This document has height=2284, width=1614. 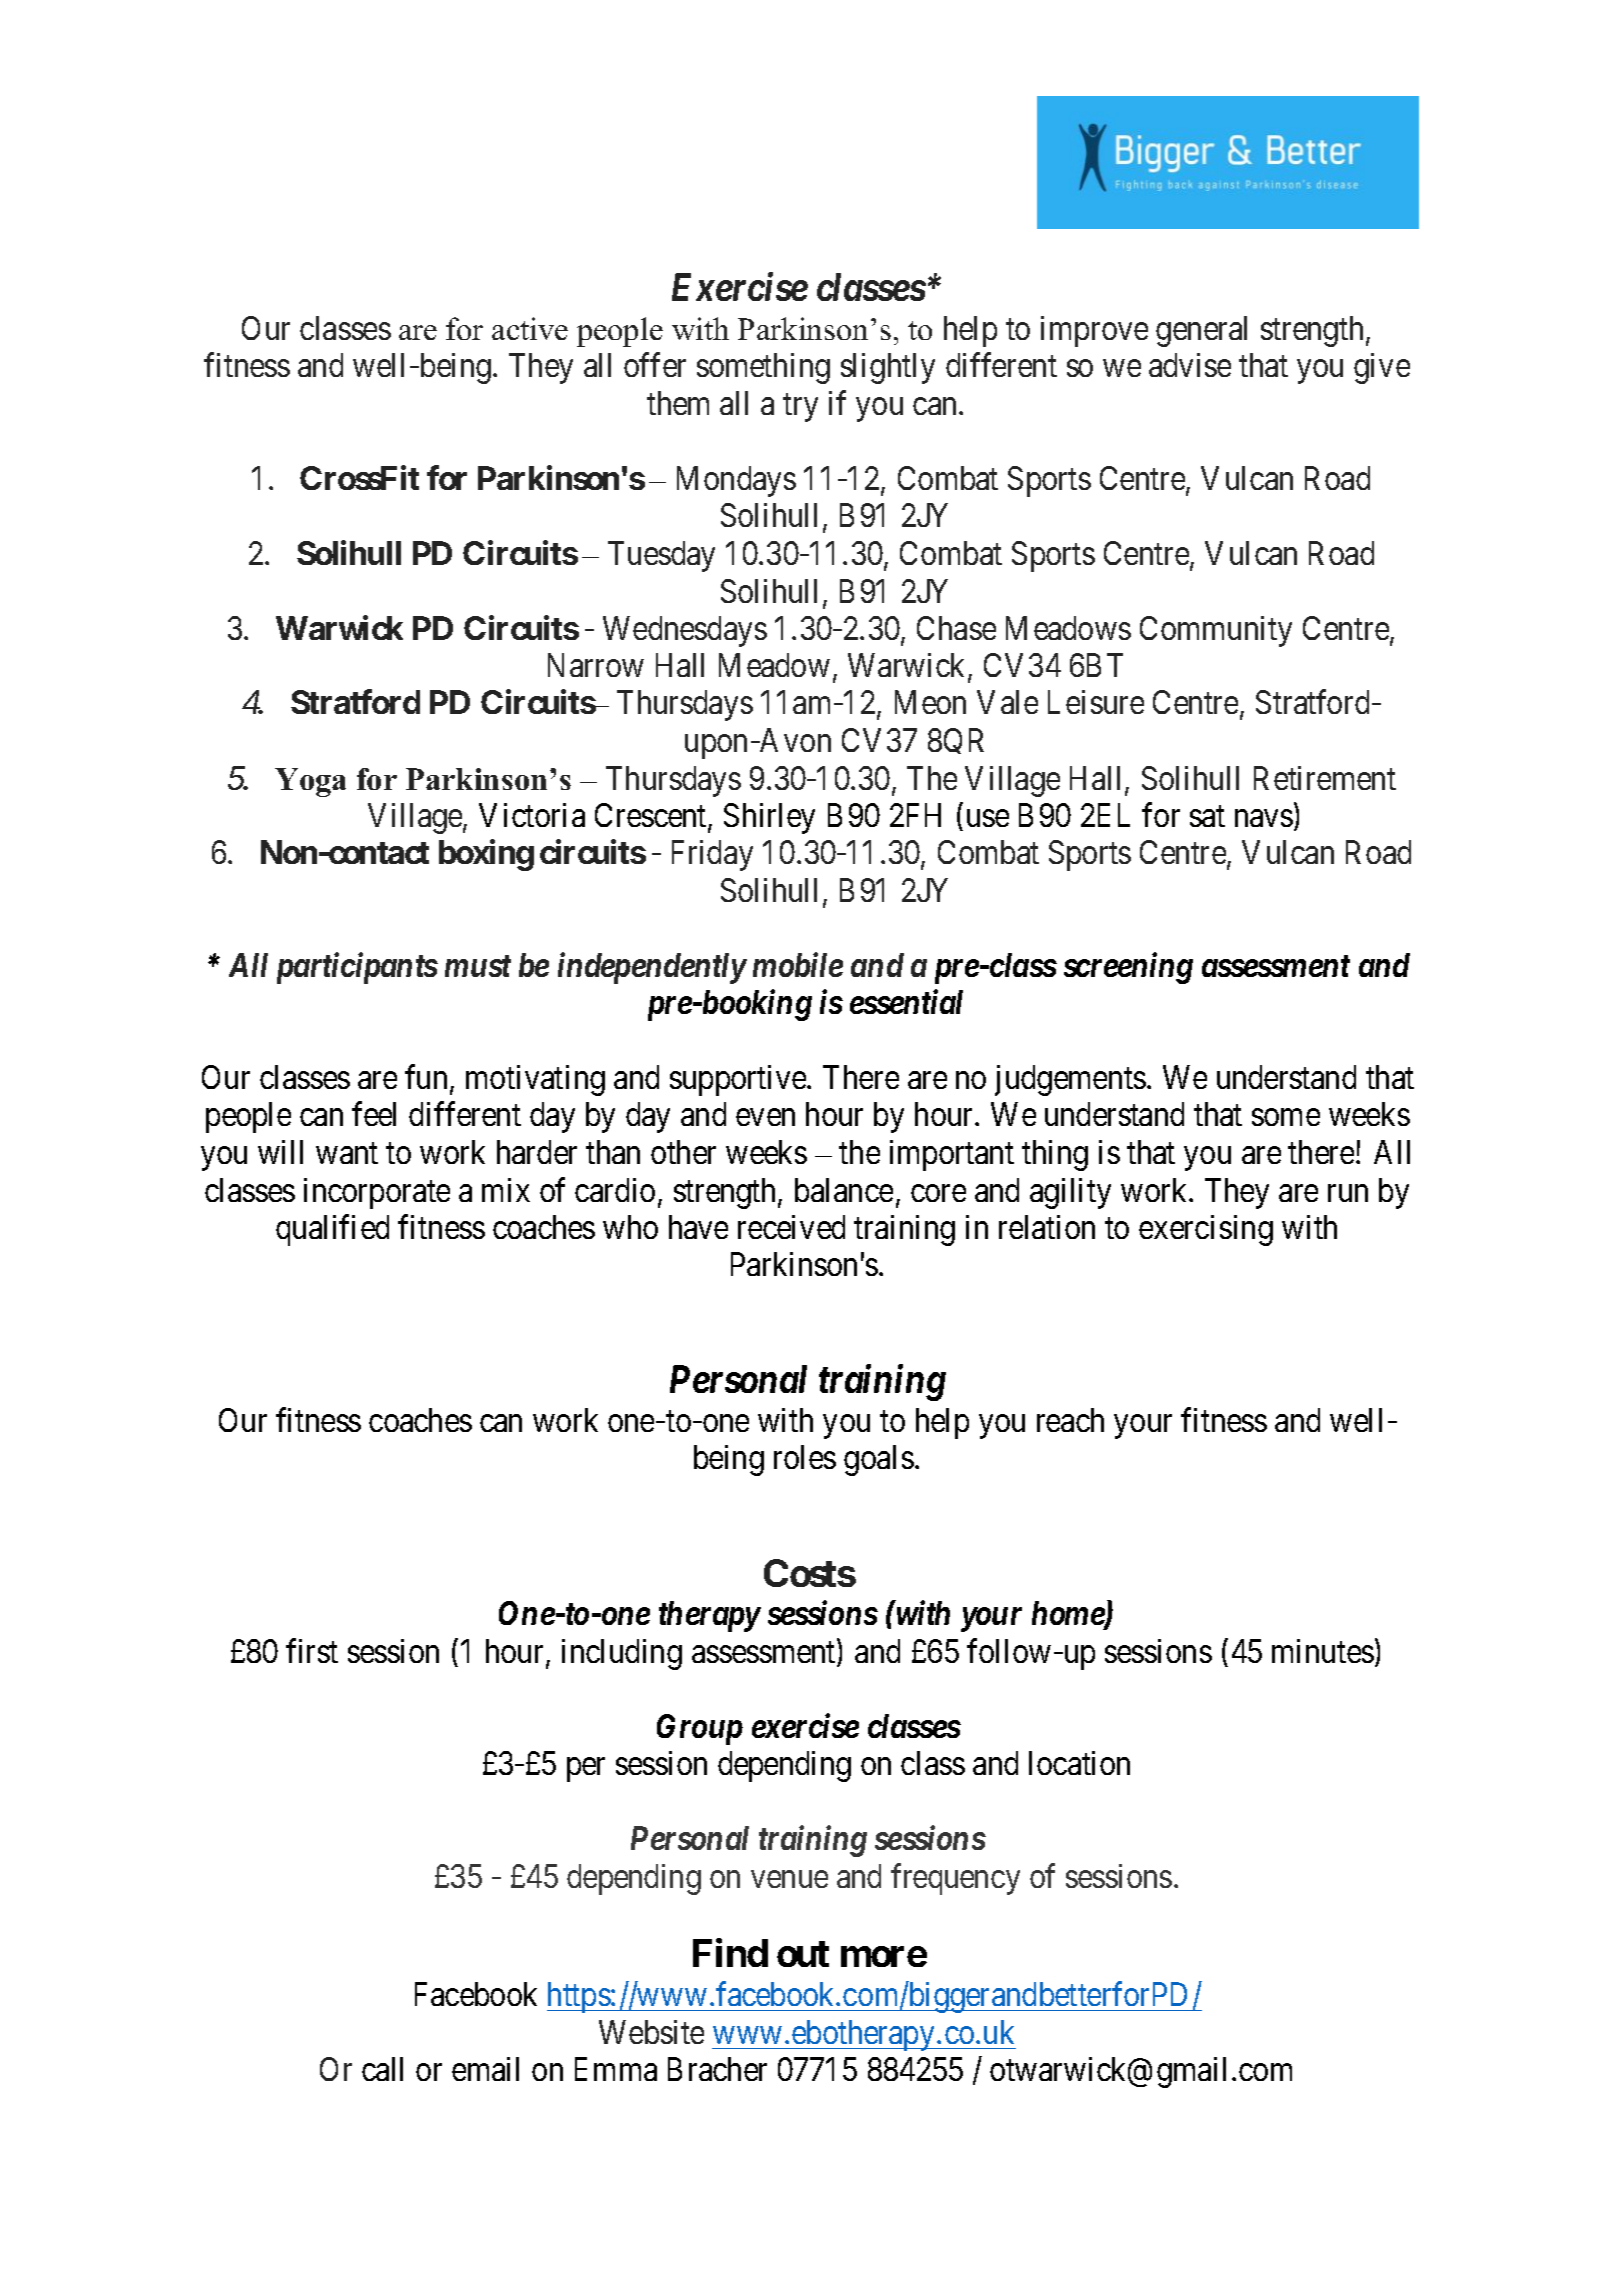 I want to click on try, so click(x=800, y=408).
